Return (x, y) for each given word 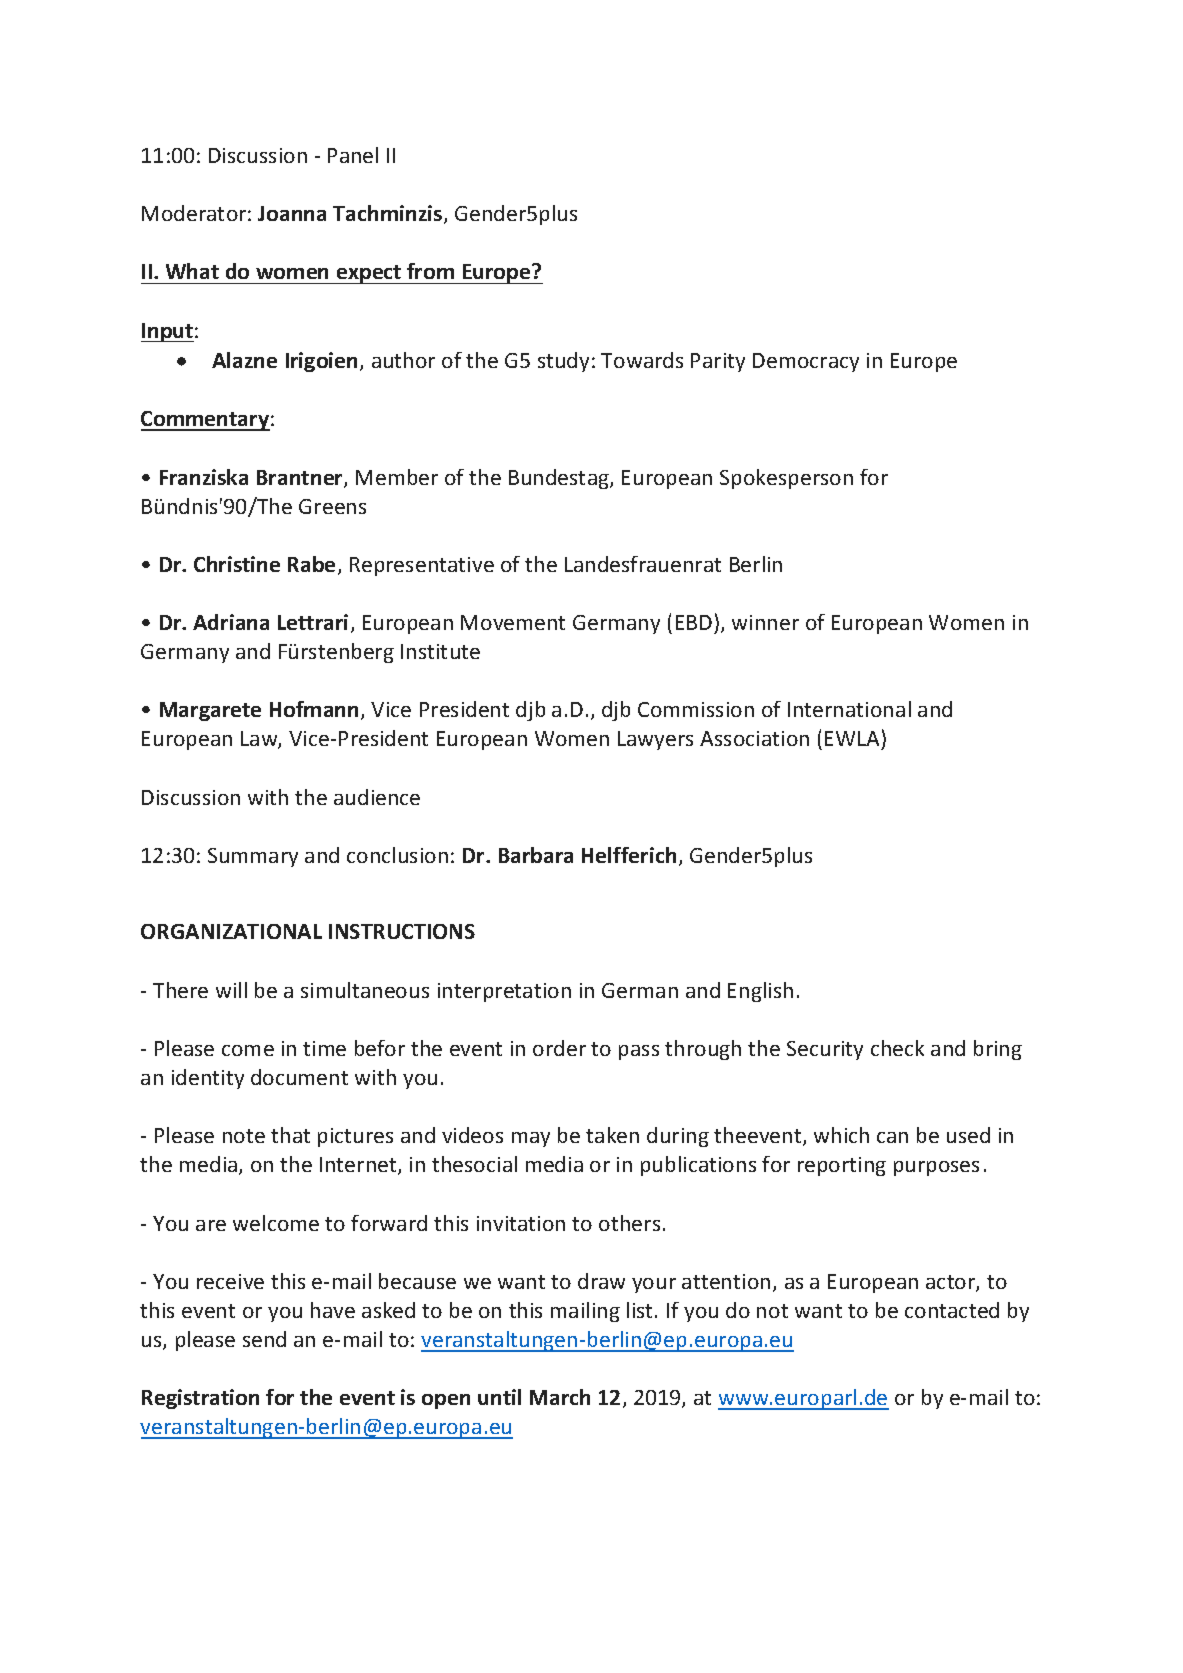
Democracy (806, 362)
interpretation (504, 992)
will (231, 990)
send (264, 1339)
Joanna (292, 213)
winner (765, 622)
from (430, 271)
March (560, 1397)
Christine (237, 564)
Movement (513, 622)
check (897, 1048)
